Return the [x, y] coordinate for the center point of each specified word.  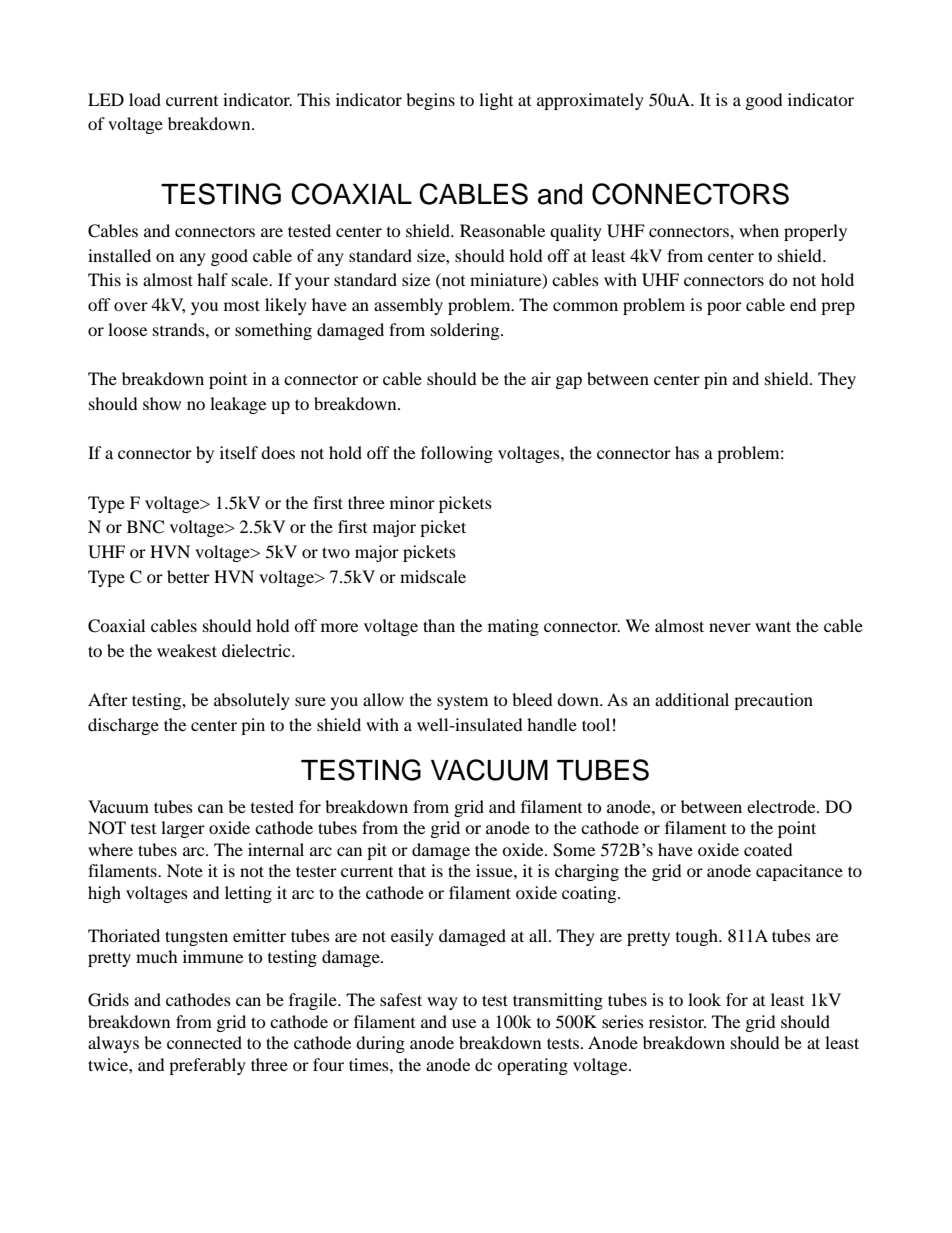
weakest [187, 650]
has [687, 452]
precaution [773, 701]
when [759, 230]
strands [180, 329]
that [412, 870]
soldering [466, 331]
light [496, 101]
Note [185, 870]
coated [768, 849]
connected [204, 1042]
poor [724, 308]
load [145, 99]
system [462, 702]
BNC [145, 527]
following [457, 454]
